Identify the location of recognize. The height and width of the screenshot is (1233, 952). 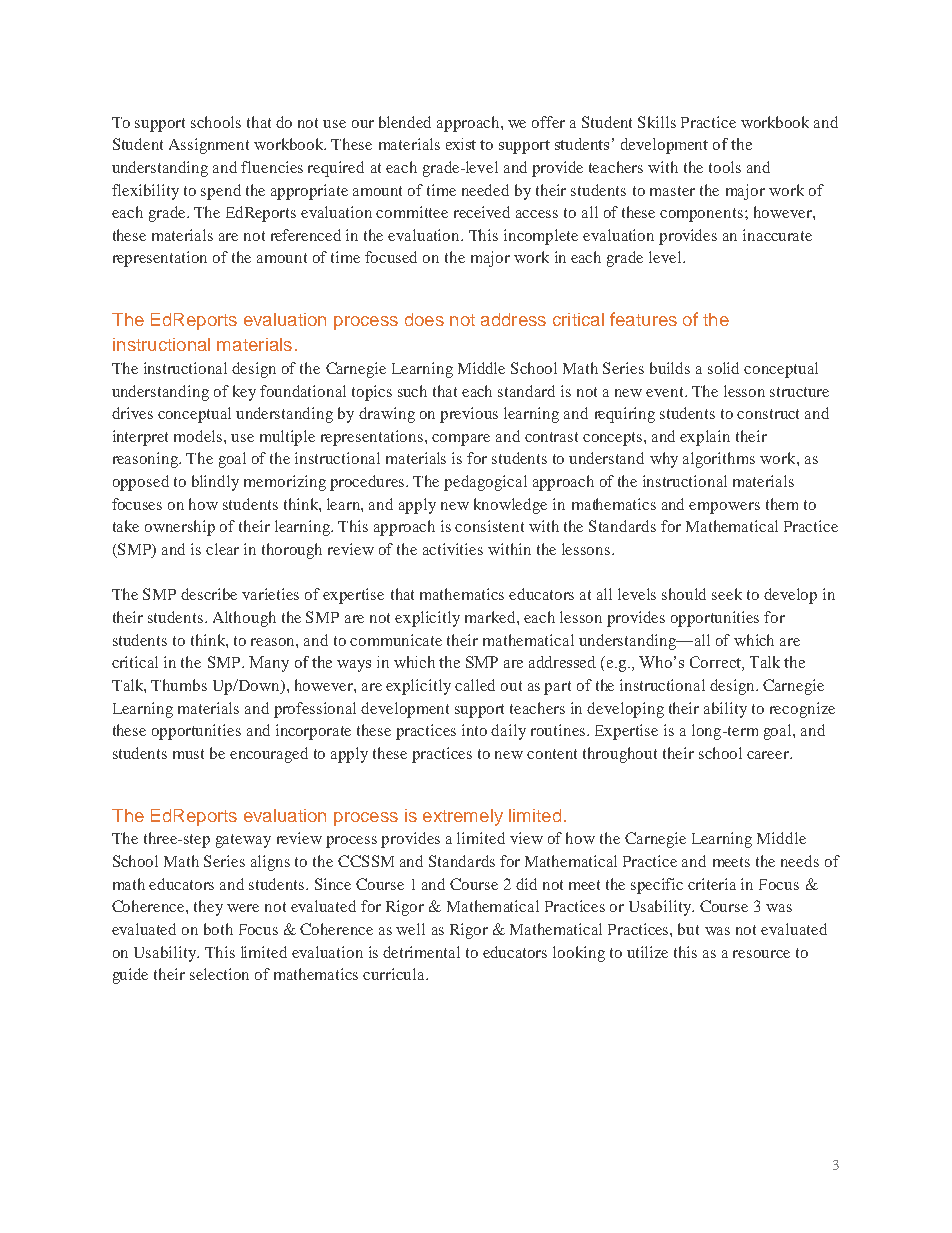
(802, 710).
